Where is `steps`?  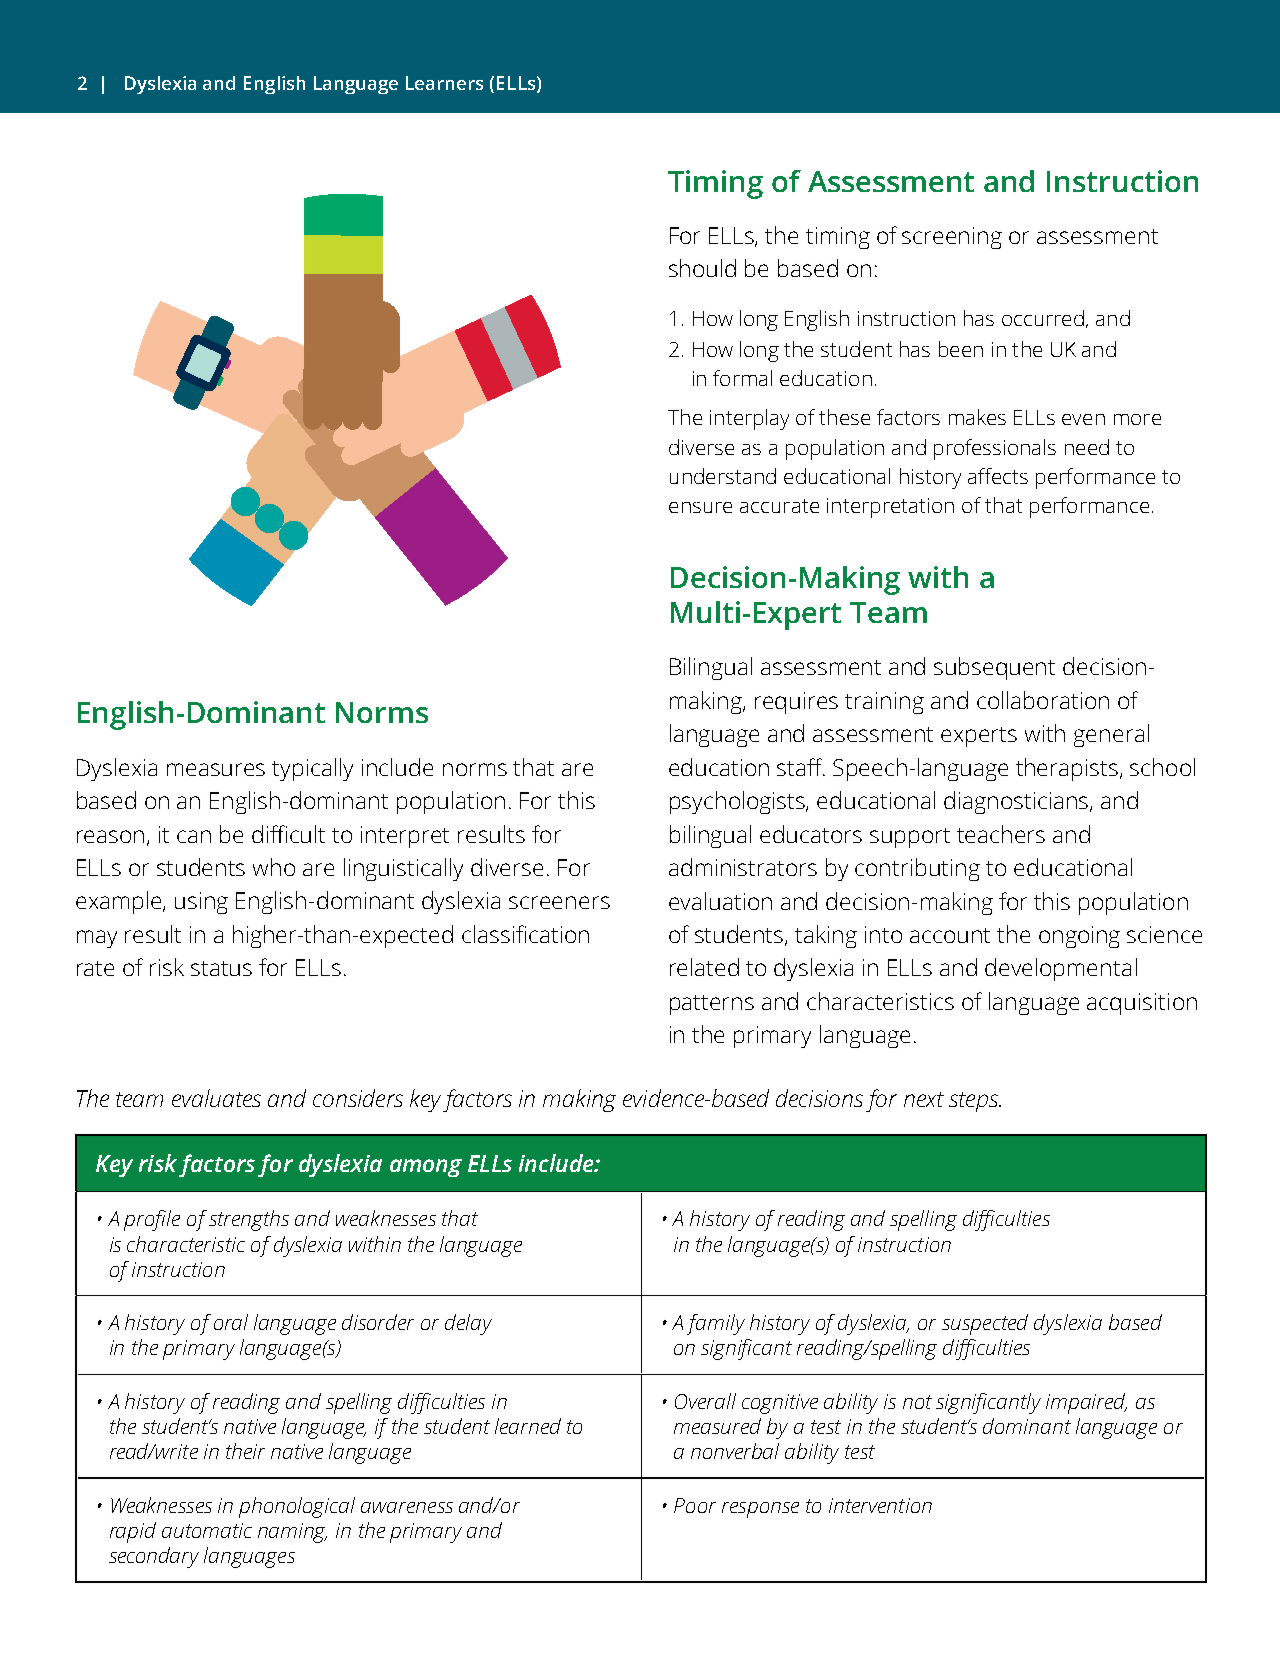 steps is located at coordinates (974, 1102).
